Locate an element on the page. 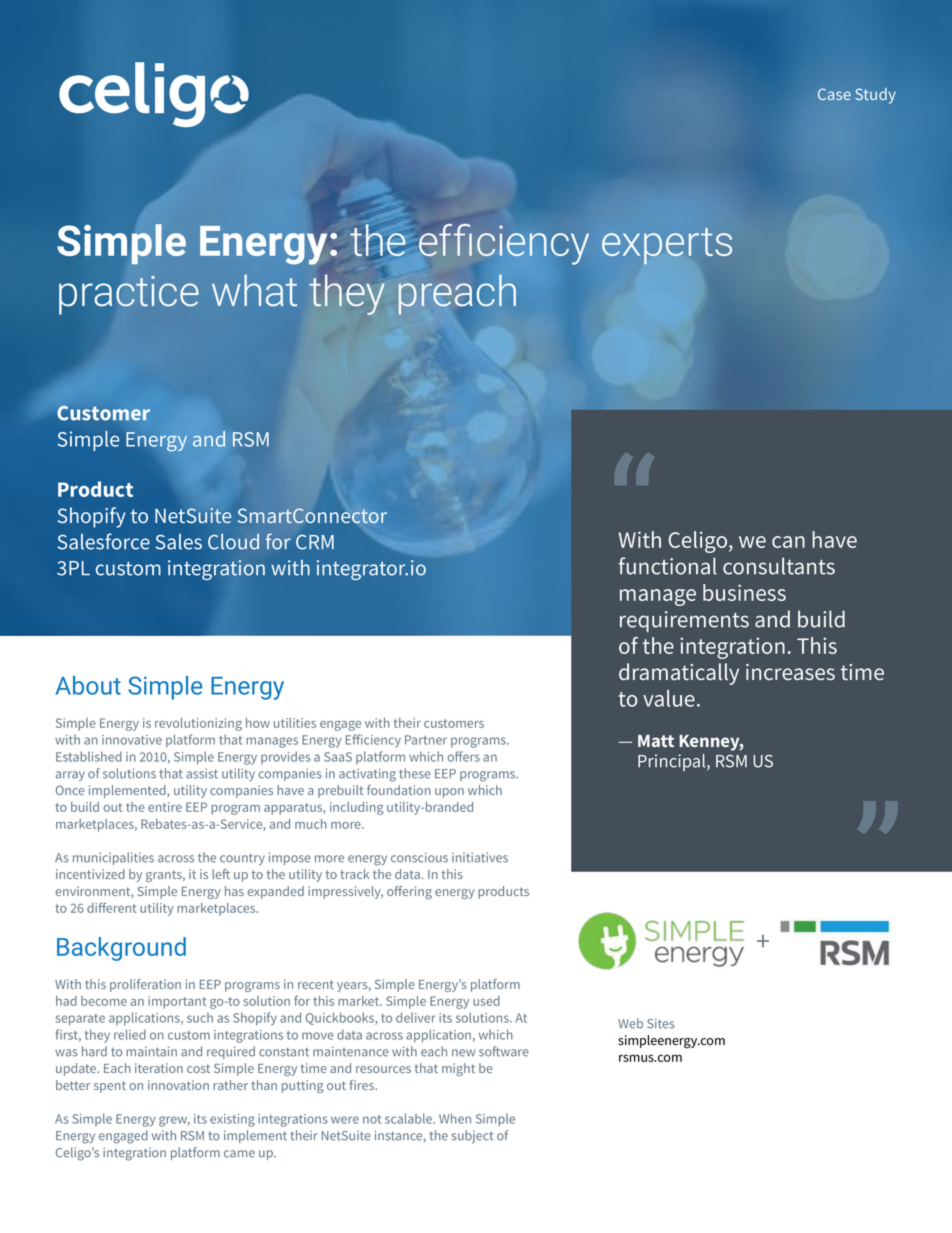  grew is located at coordinates (174, 1121).
